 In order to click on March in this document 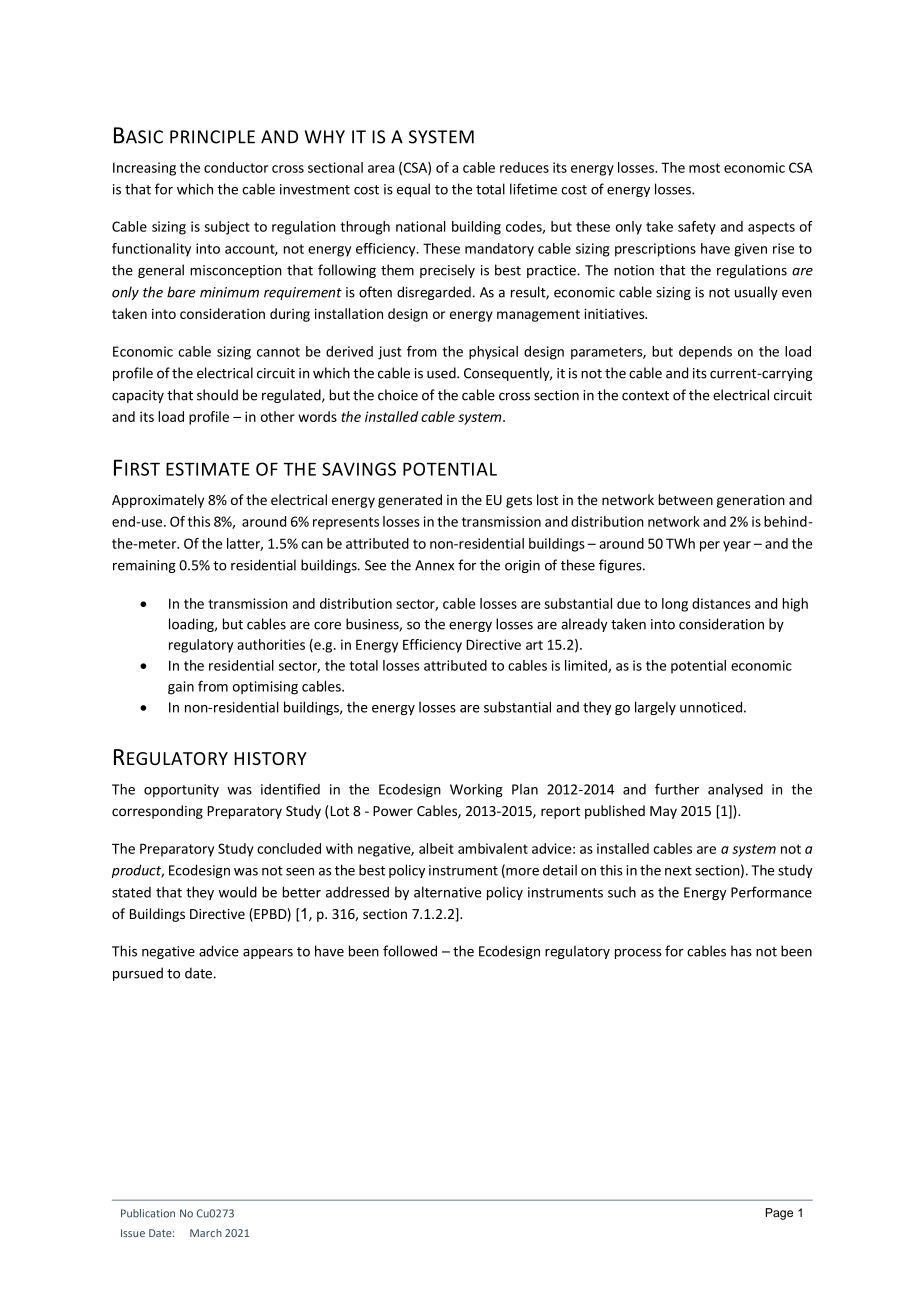, I will do `click(206, 1233)`.
